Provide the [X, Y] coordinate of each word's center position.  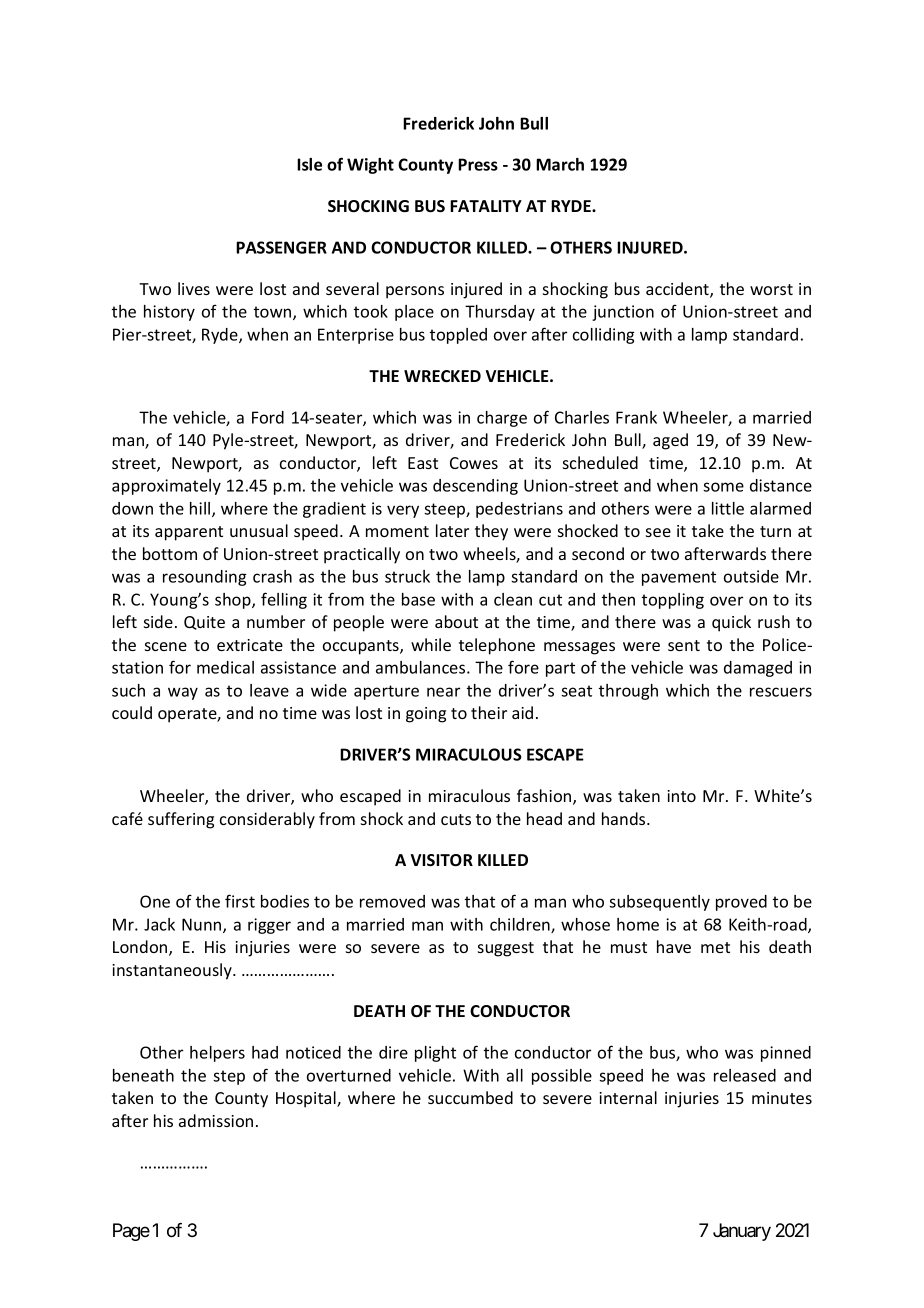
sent [684, 645]
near [443, 692]
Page [131, 1232]
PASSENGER [281, 247]
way [183, 693]
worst [771, 289]
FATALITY [486, 206]
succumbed [470, 1097]
